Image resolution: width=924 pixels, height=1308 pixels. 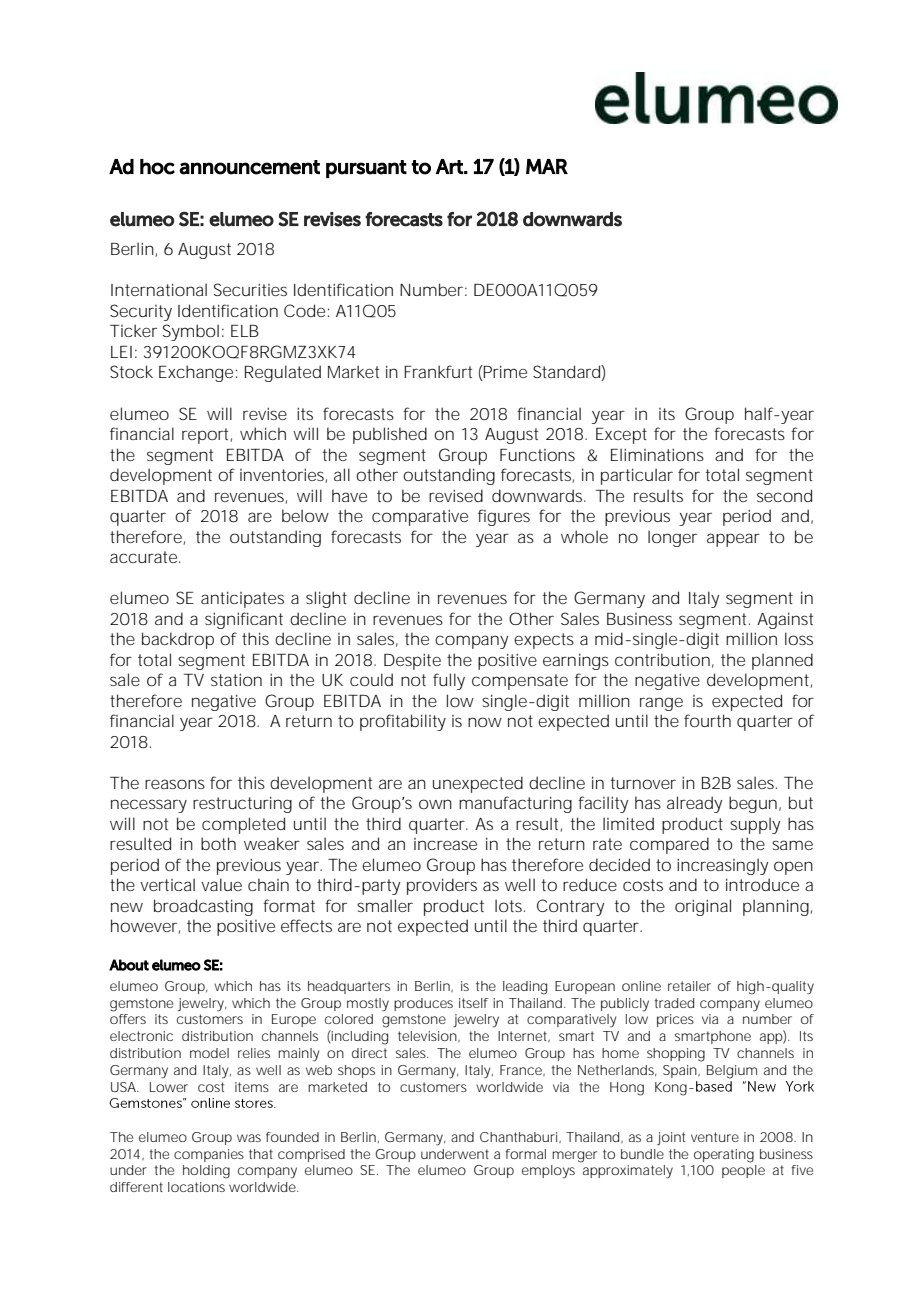 I want to click on announcement, so click(x=249, y=167).
